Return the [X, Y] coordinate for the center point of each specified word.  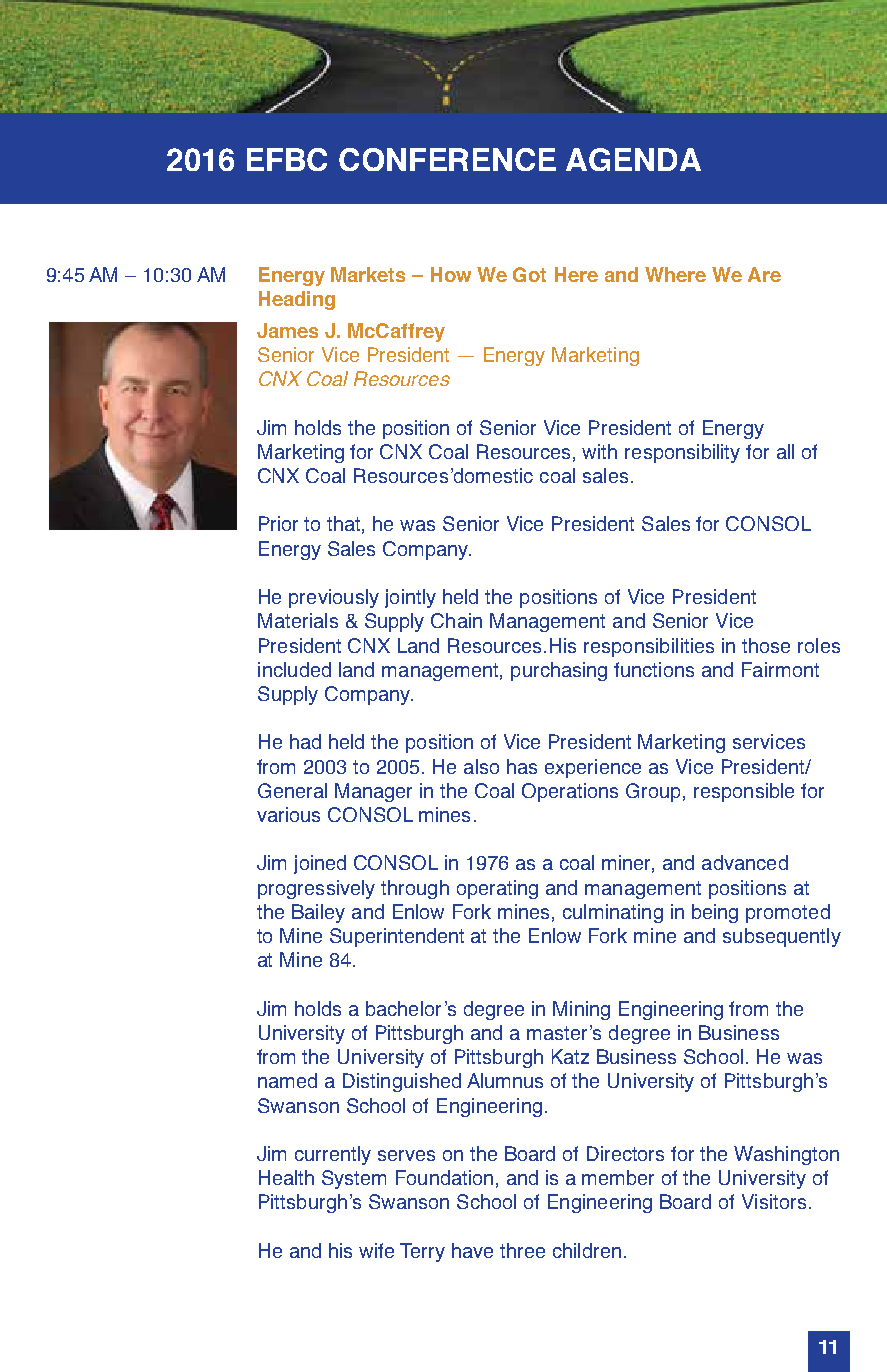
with [599, 451]
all [785, 451]
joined [320, 864]
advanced [745, 862]
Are [764, 274]
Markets [368, 274]
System [354, 1179]
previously [334, 598]
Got [529, 274]
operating [497, 889]
